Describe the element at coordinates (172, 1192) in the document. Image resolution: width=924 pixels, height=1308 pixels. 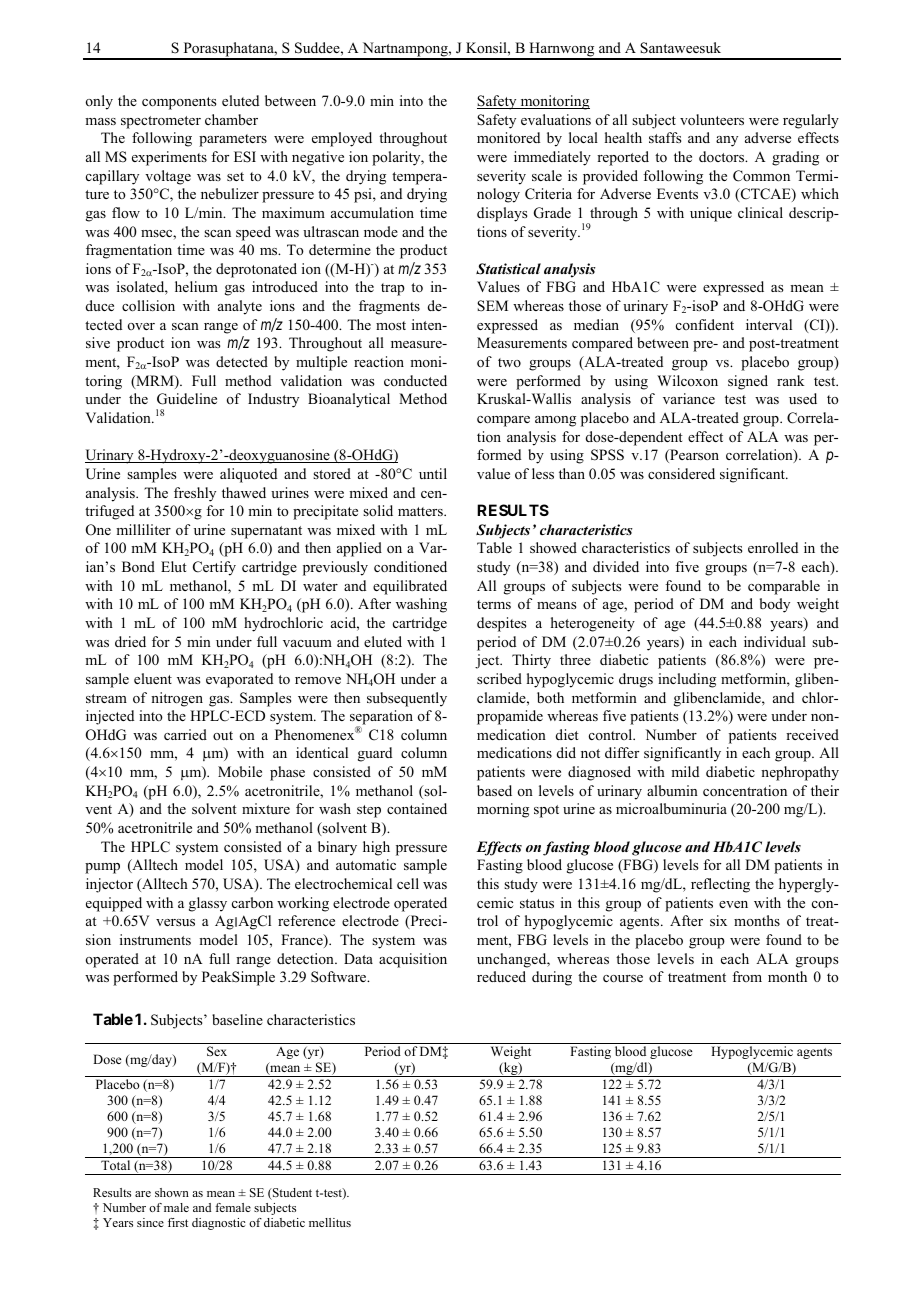
I see `shown` at that location.
